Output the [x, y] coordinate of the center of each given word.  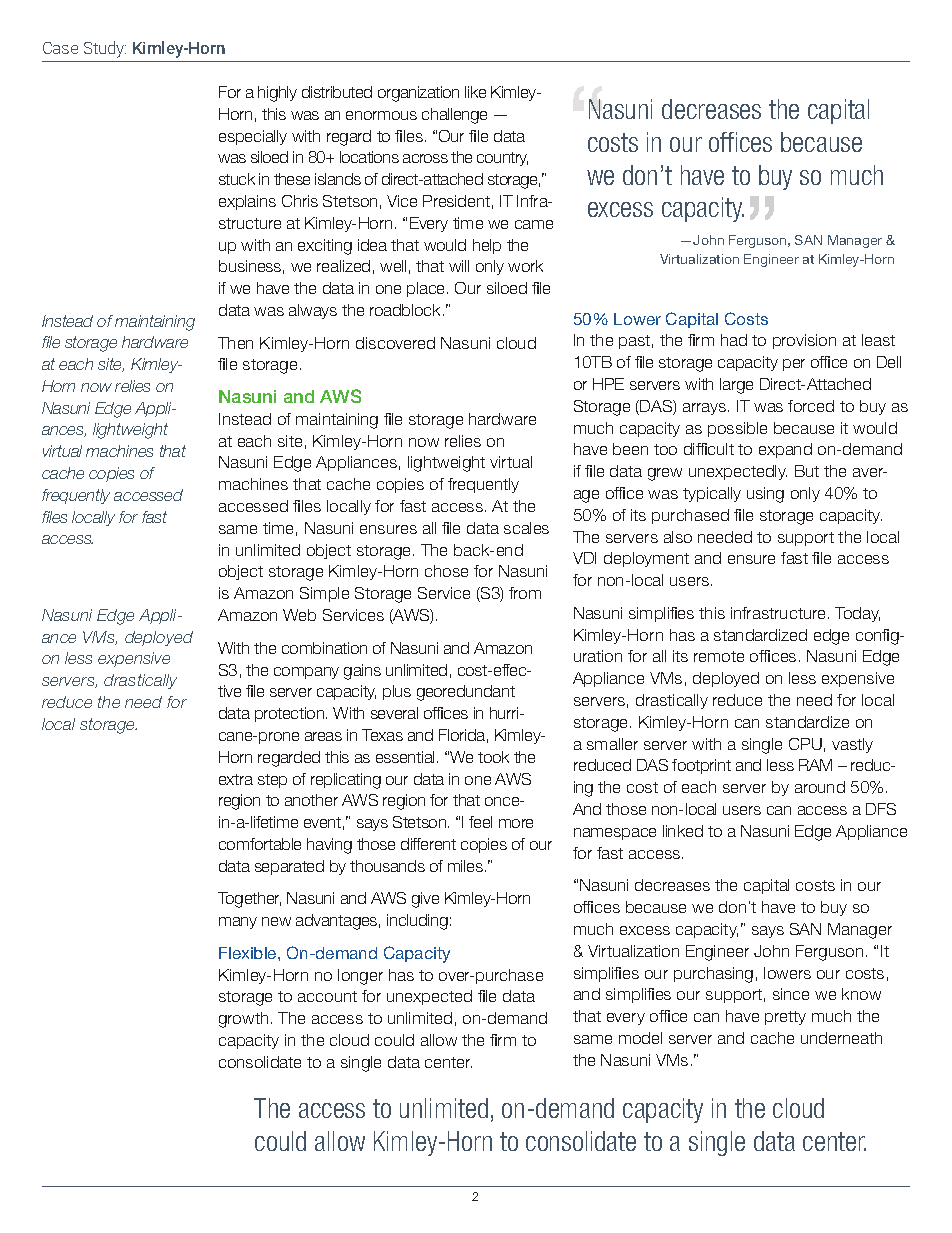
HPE [608, 384]
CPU [805, 744]
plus [397, 692]
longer [360, 977]
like [475, 92]
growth [243, 1020]
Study [105, 49]
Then [235, 343]
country [502, 159]
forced [811, 406]
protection [291, 714]
